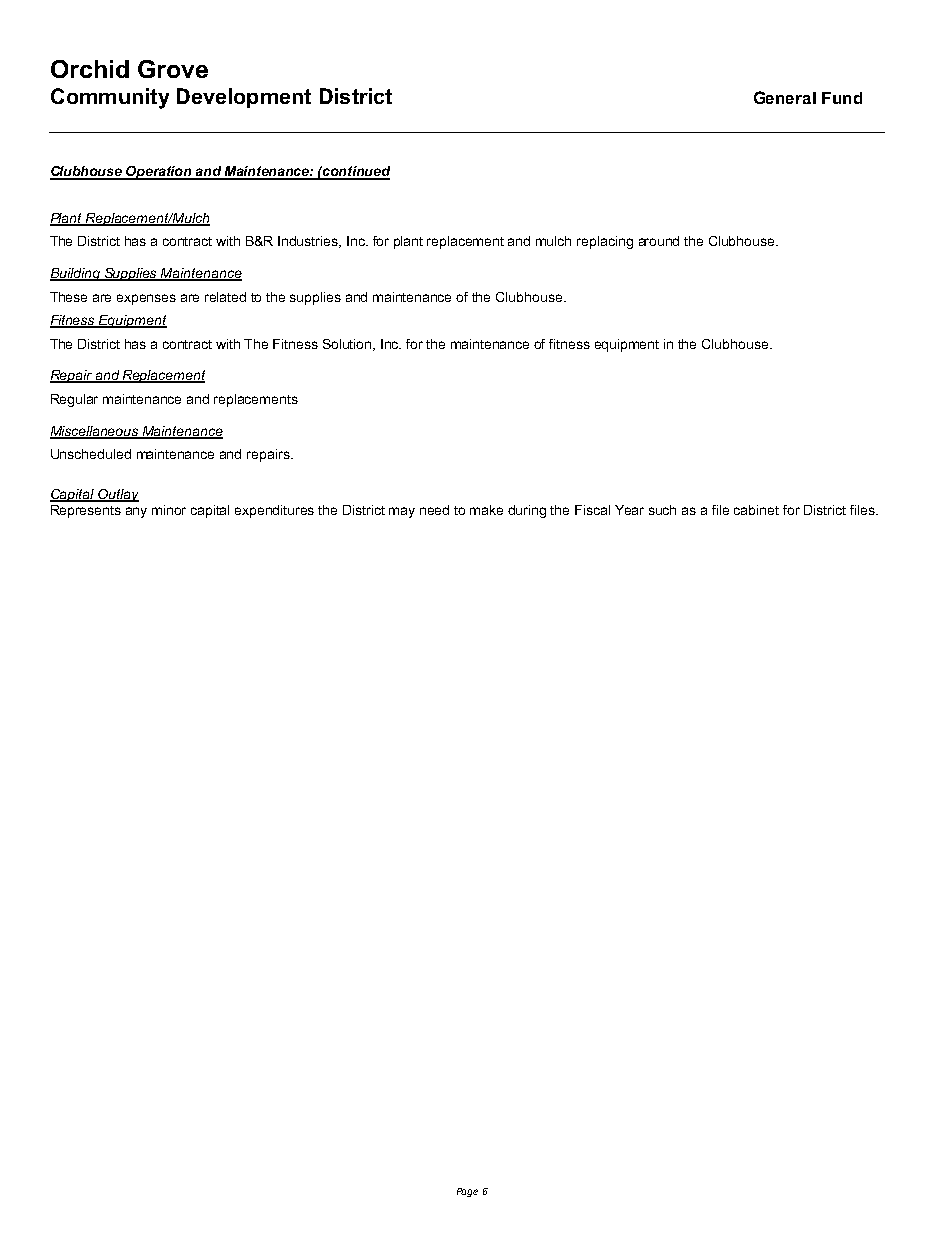  I want to click on Grove, so click(173, 69).
